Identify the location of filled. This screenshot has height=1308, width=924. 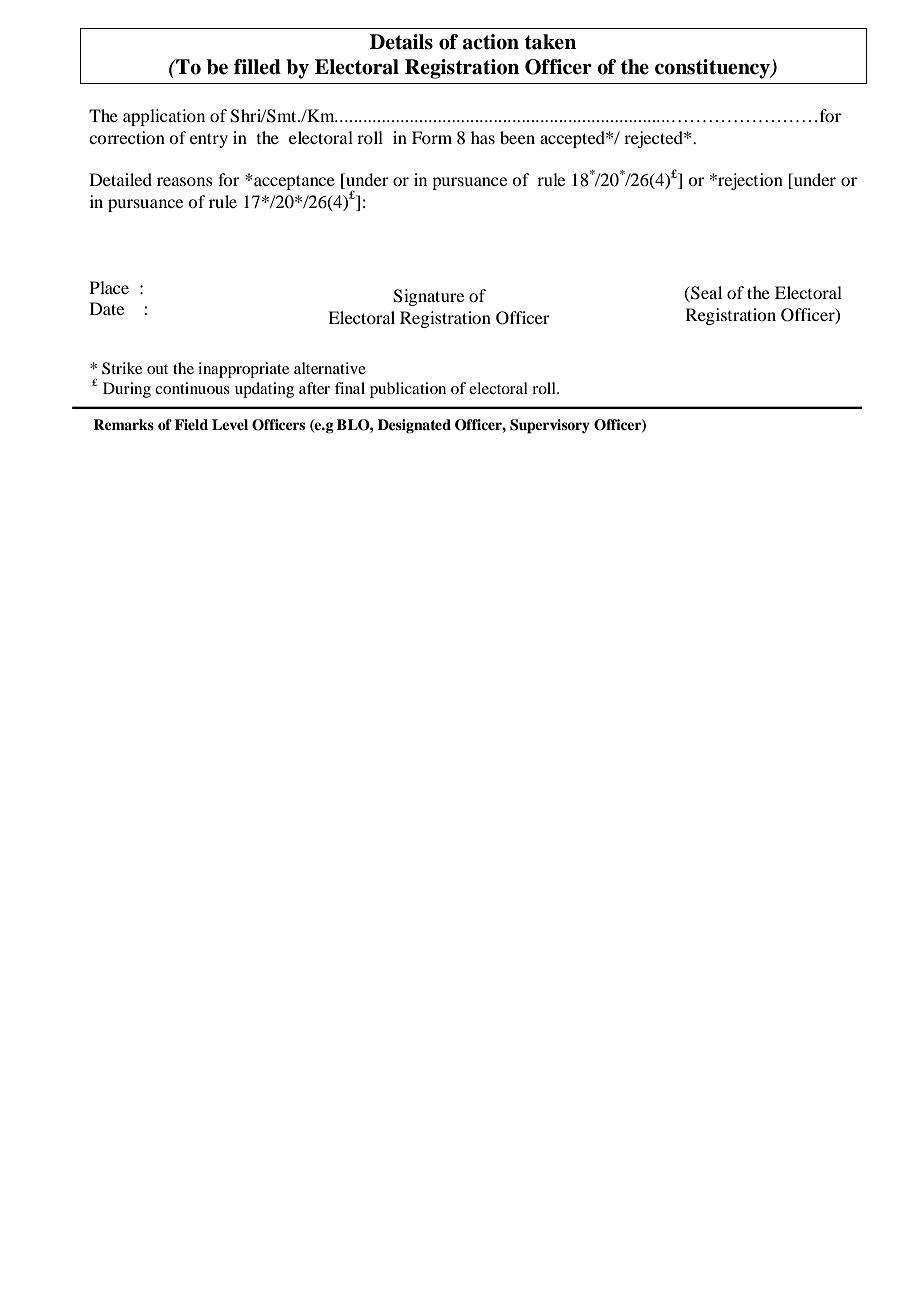
(257, 67).
